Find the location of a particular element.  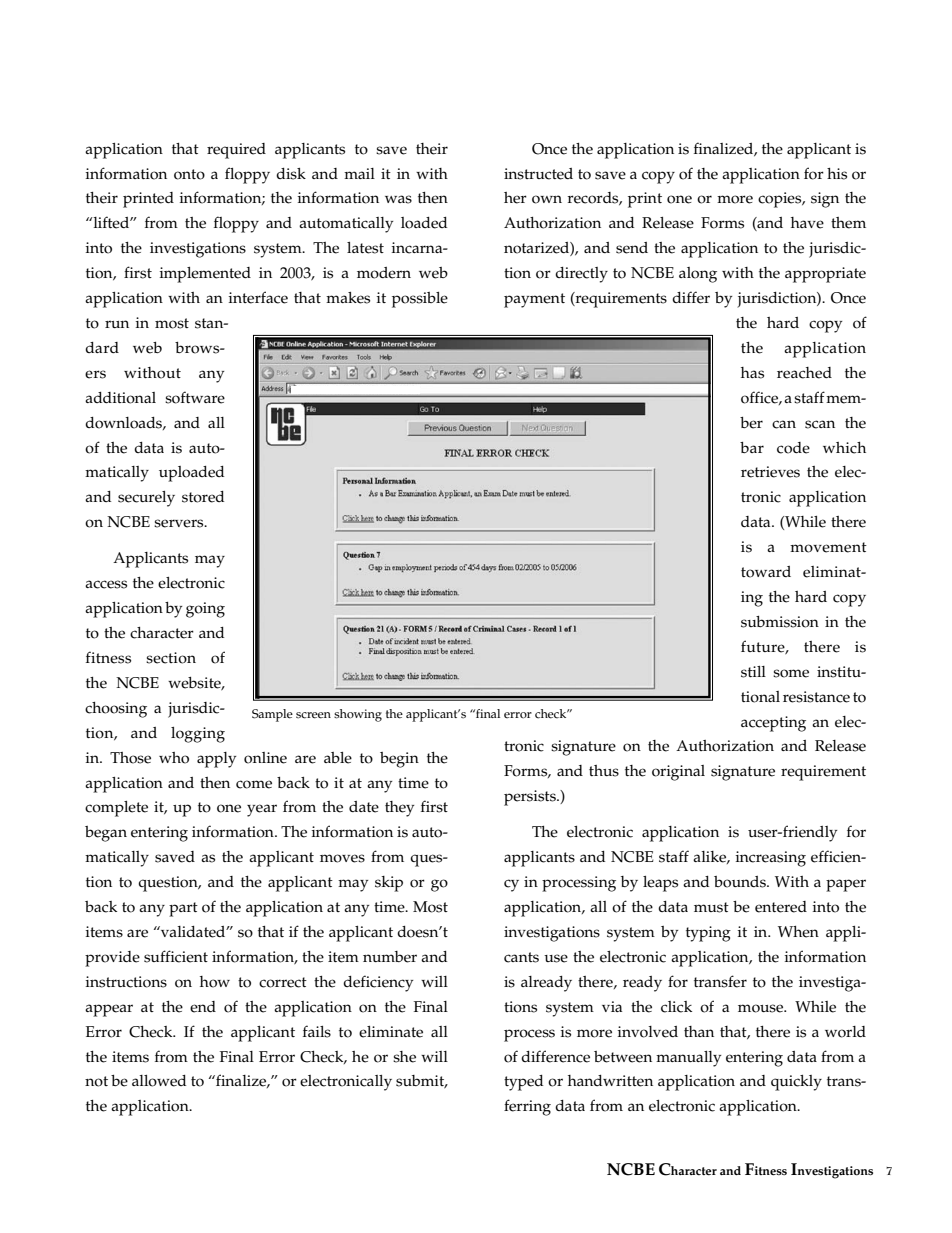

submission is located at coordinates (780, 622).
